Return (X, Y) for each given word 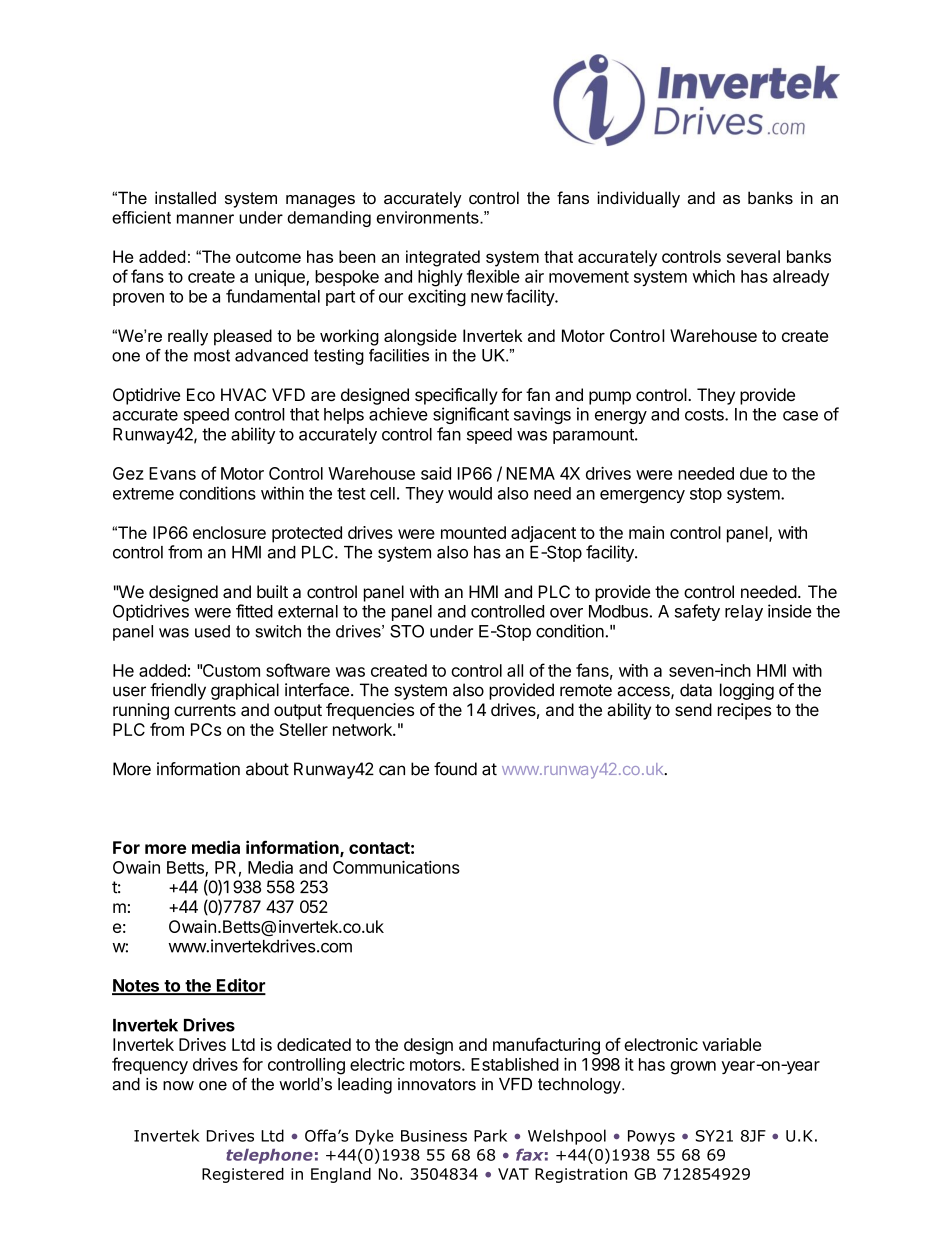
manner (205, 219)
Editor (240, 986)
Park (490, 1135)
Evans (172, 473)
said (436, 473)
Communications (396, 867)
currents (205, 710)
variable (731, 1044)
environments (429, 217)
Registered (243, 1175)
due (754, 473)
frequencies (370, 711)
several (753, 256)
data (696, 690)
